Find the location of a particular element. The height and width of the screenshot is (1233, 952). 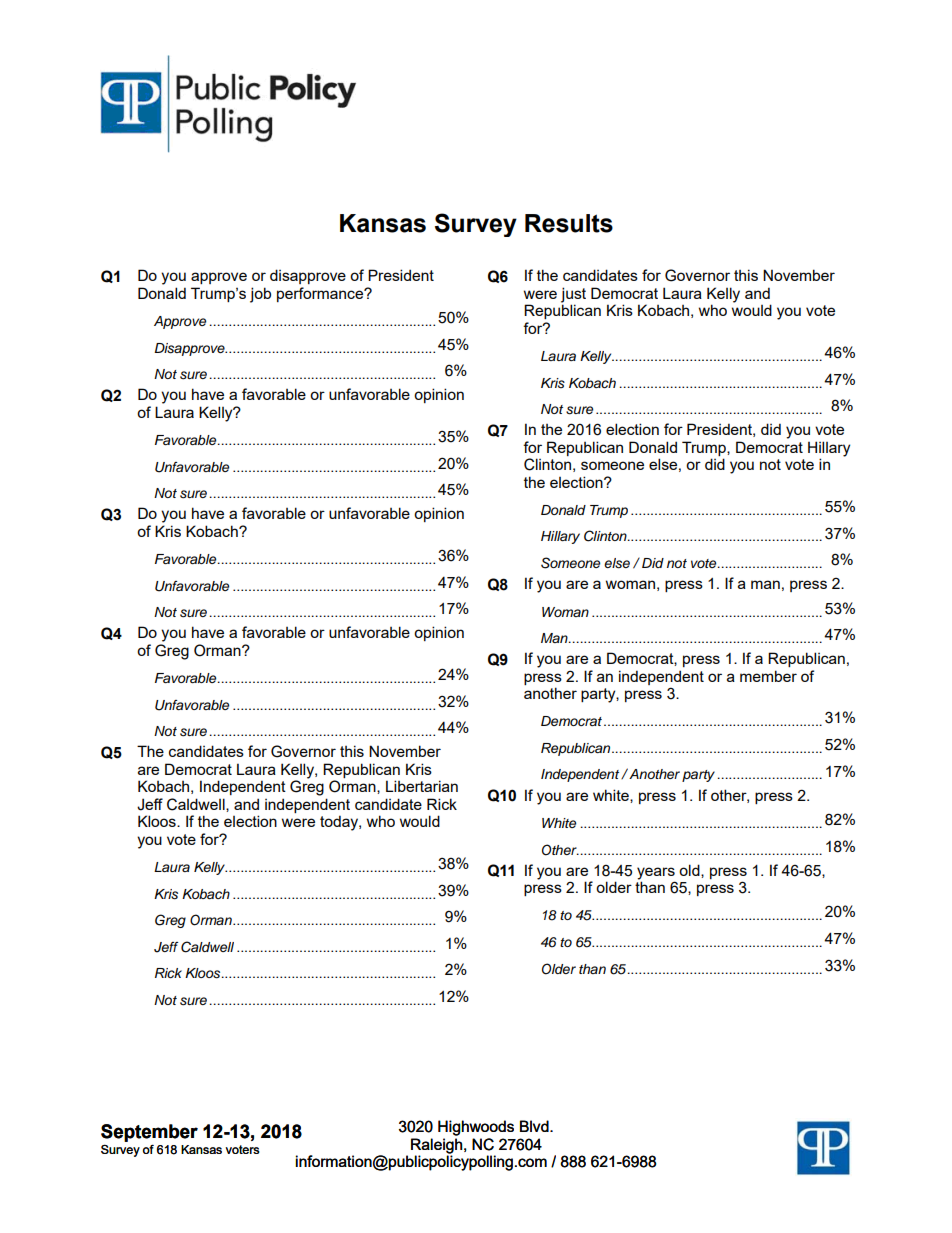

member is located at coordinates (768, 676).
